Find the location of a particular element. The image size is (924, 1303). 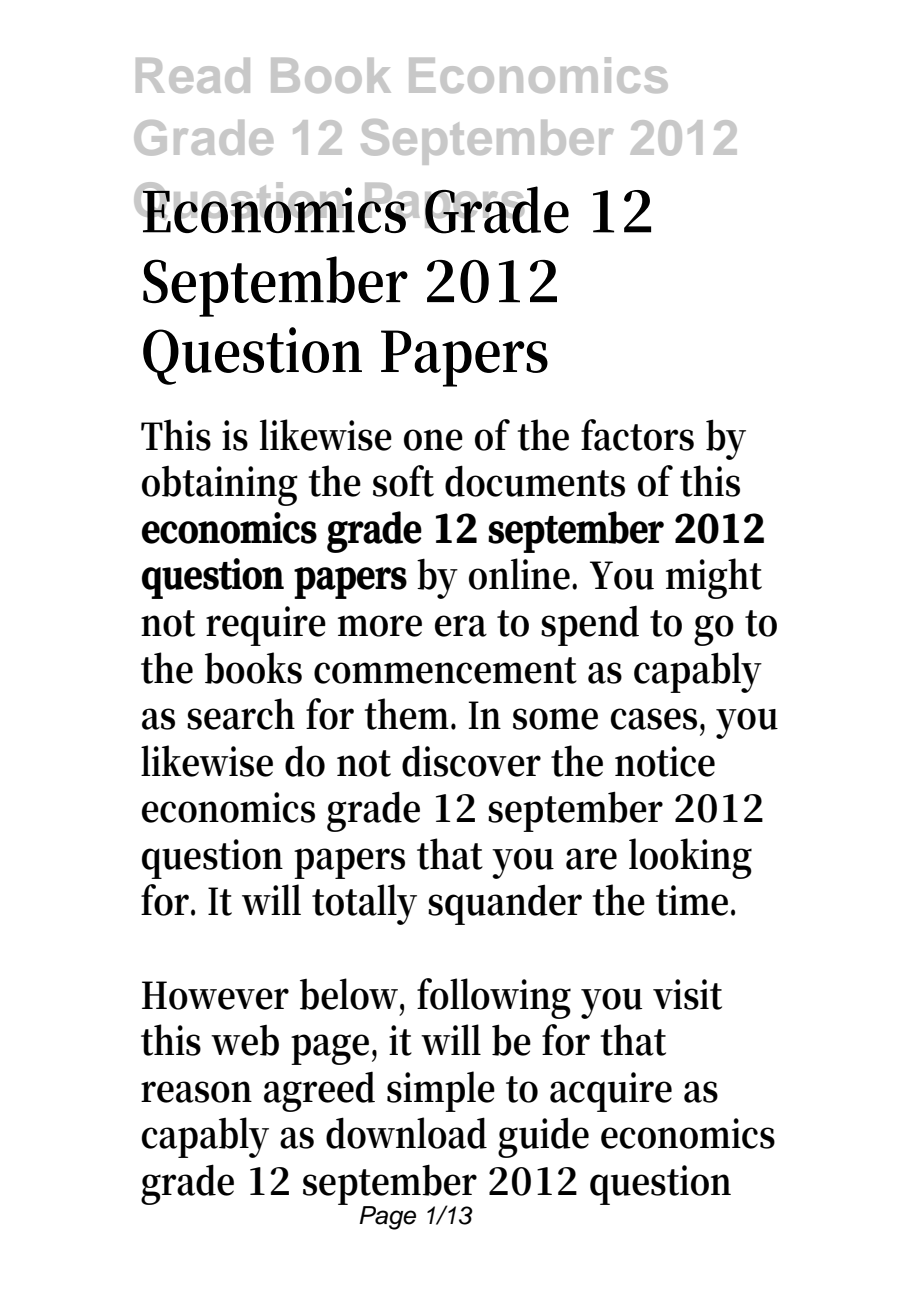

reason is located at coordinates (196, 1092).
